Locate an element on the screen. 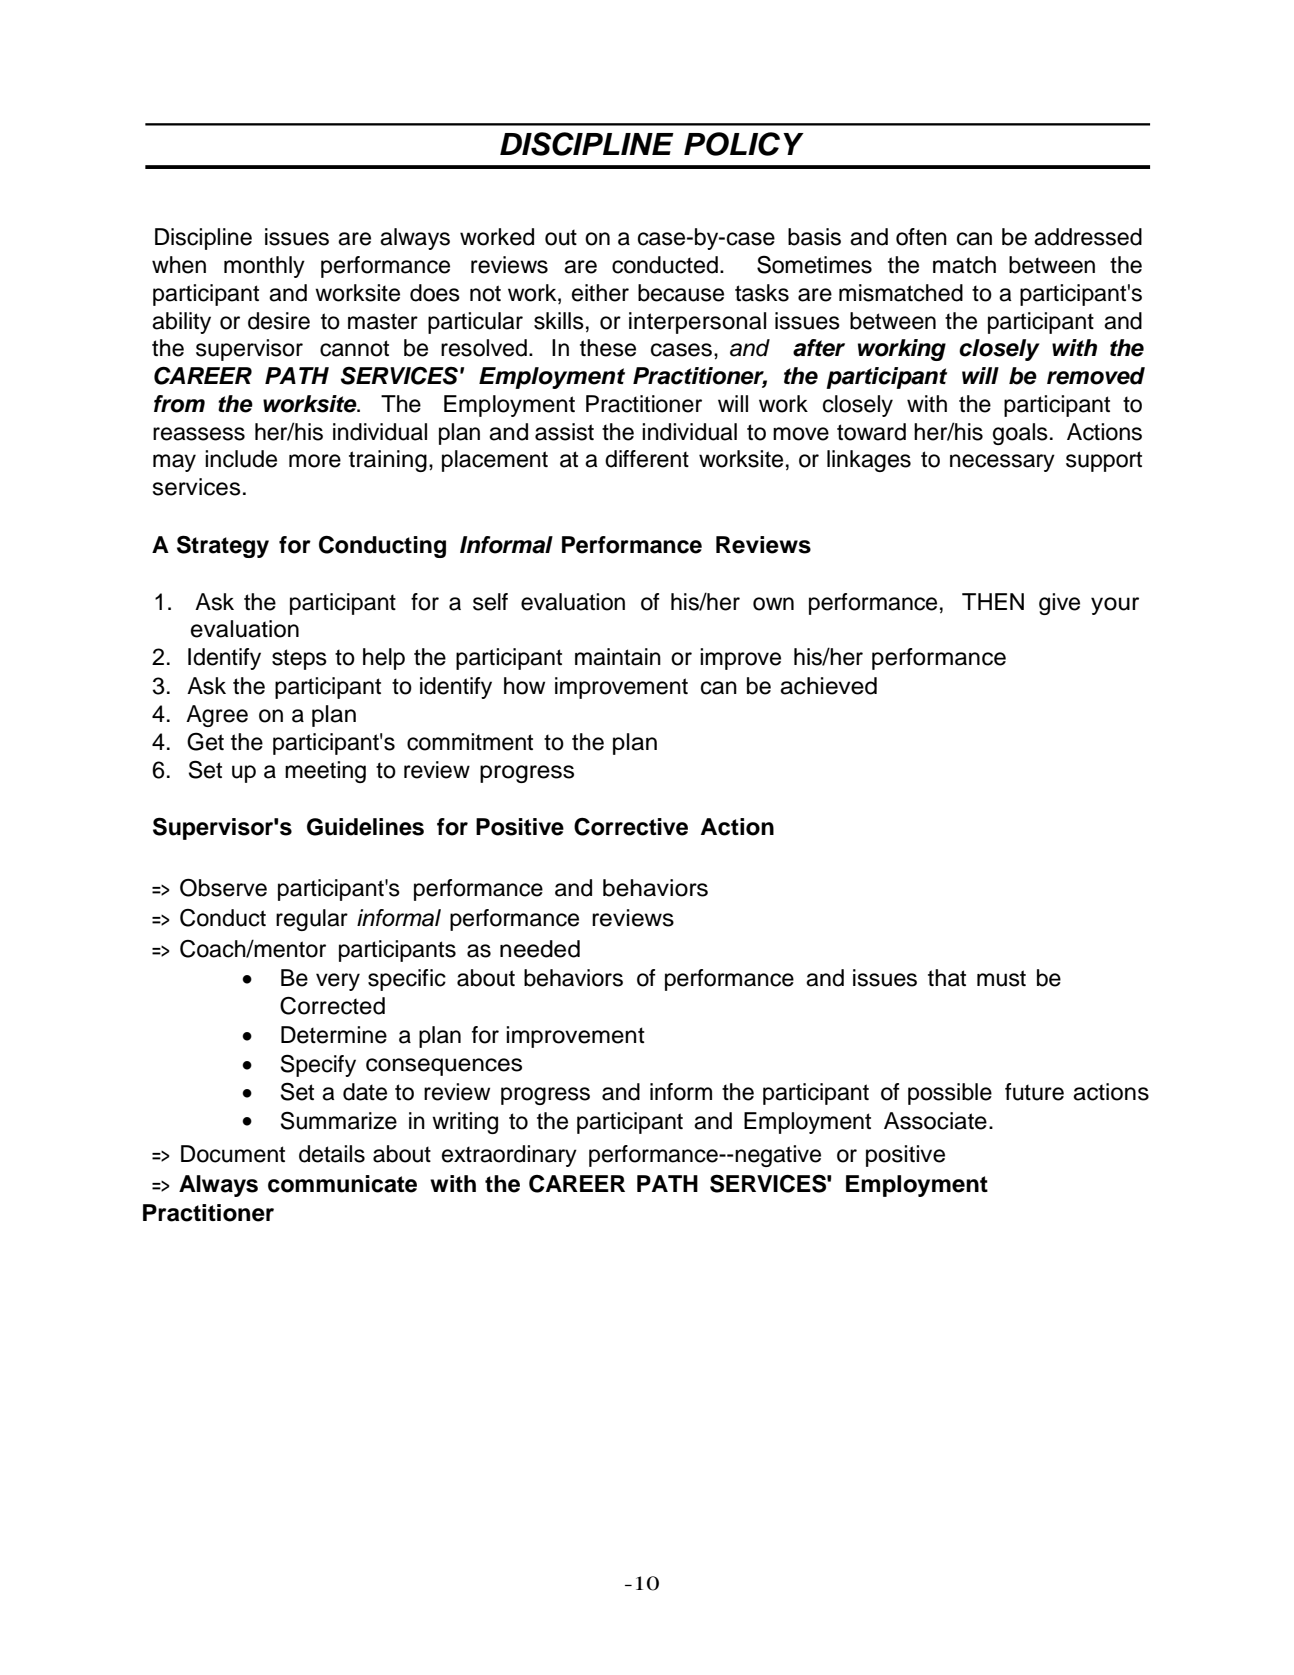  Agree is located at coordinates (217, 716).
